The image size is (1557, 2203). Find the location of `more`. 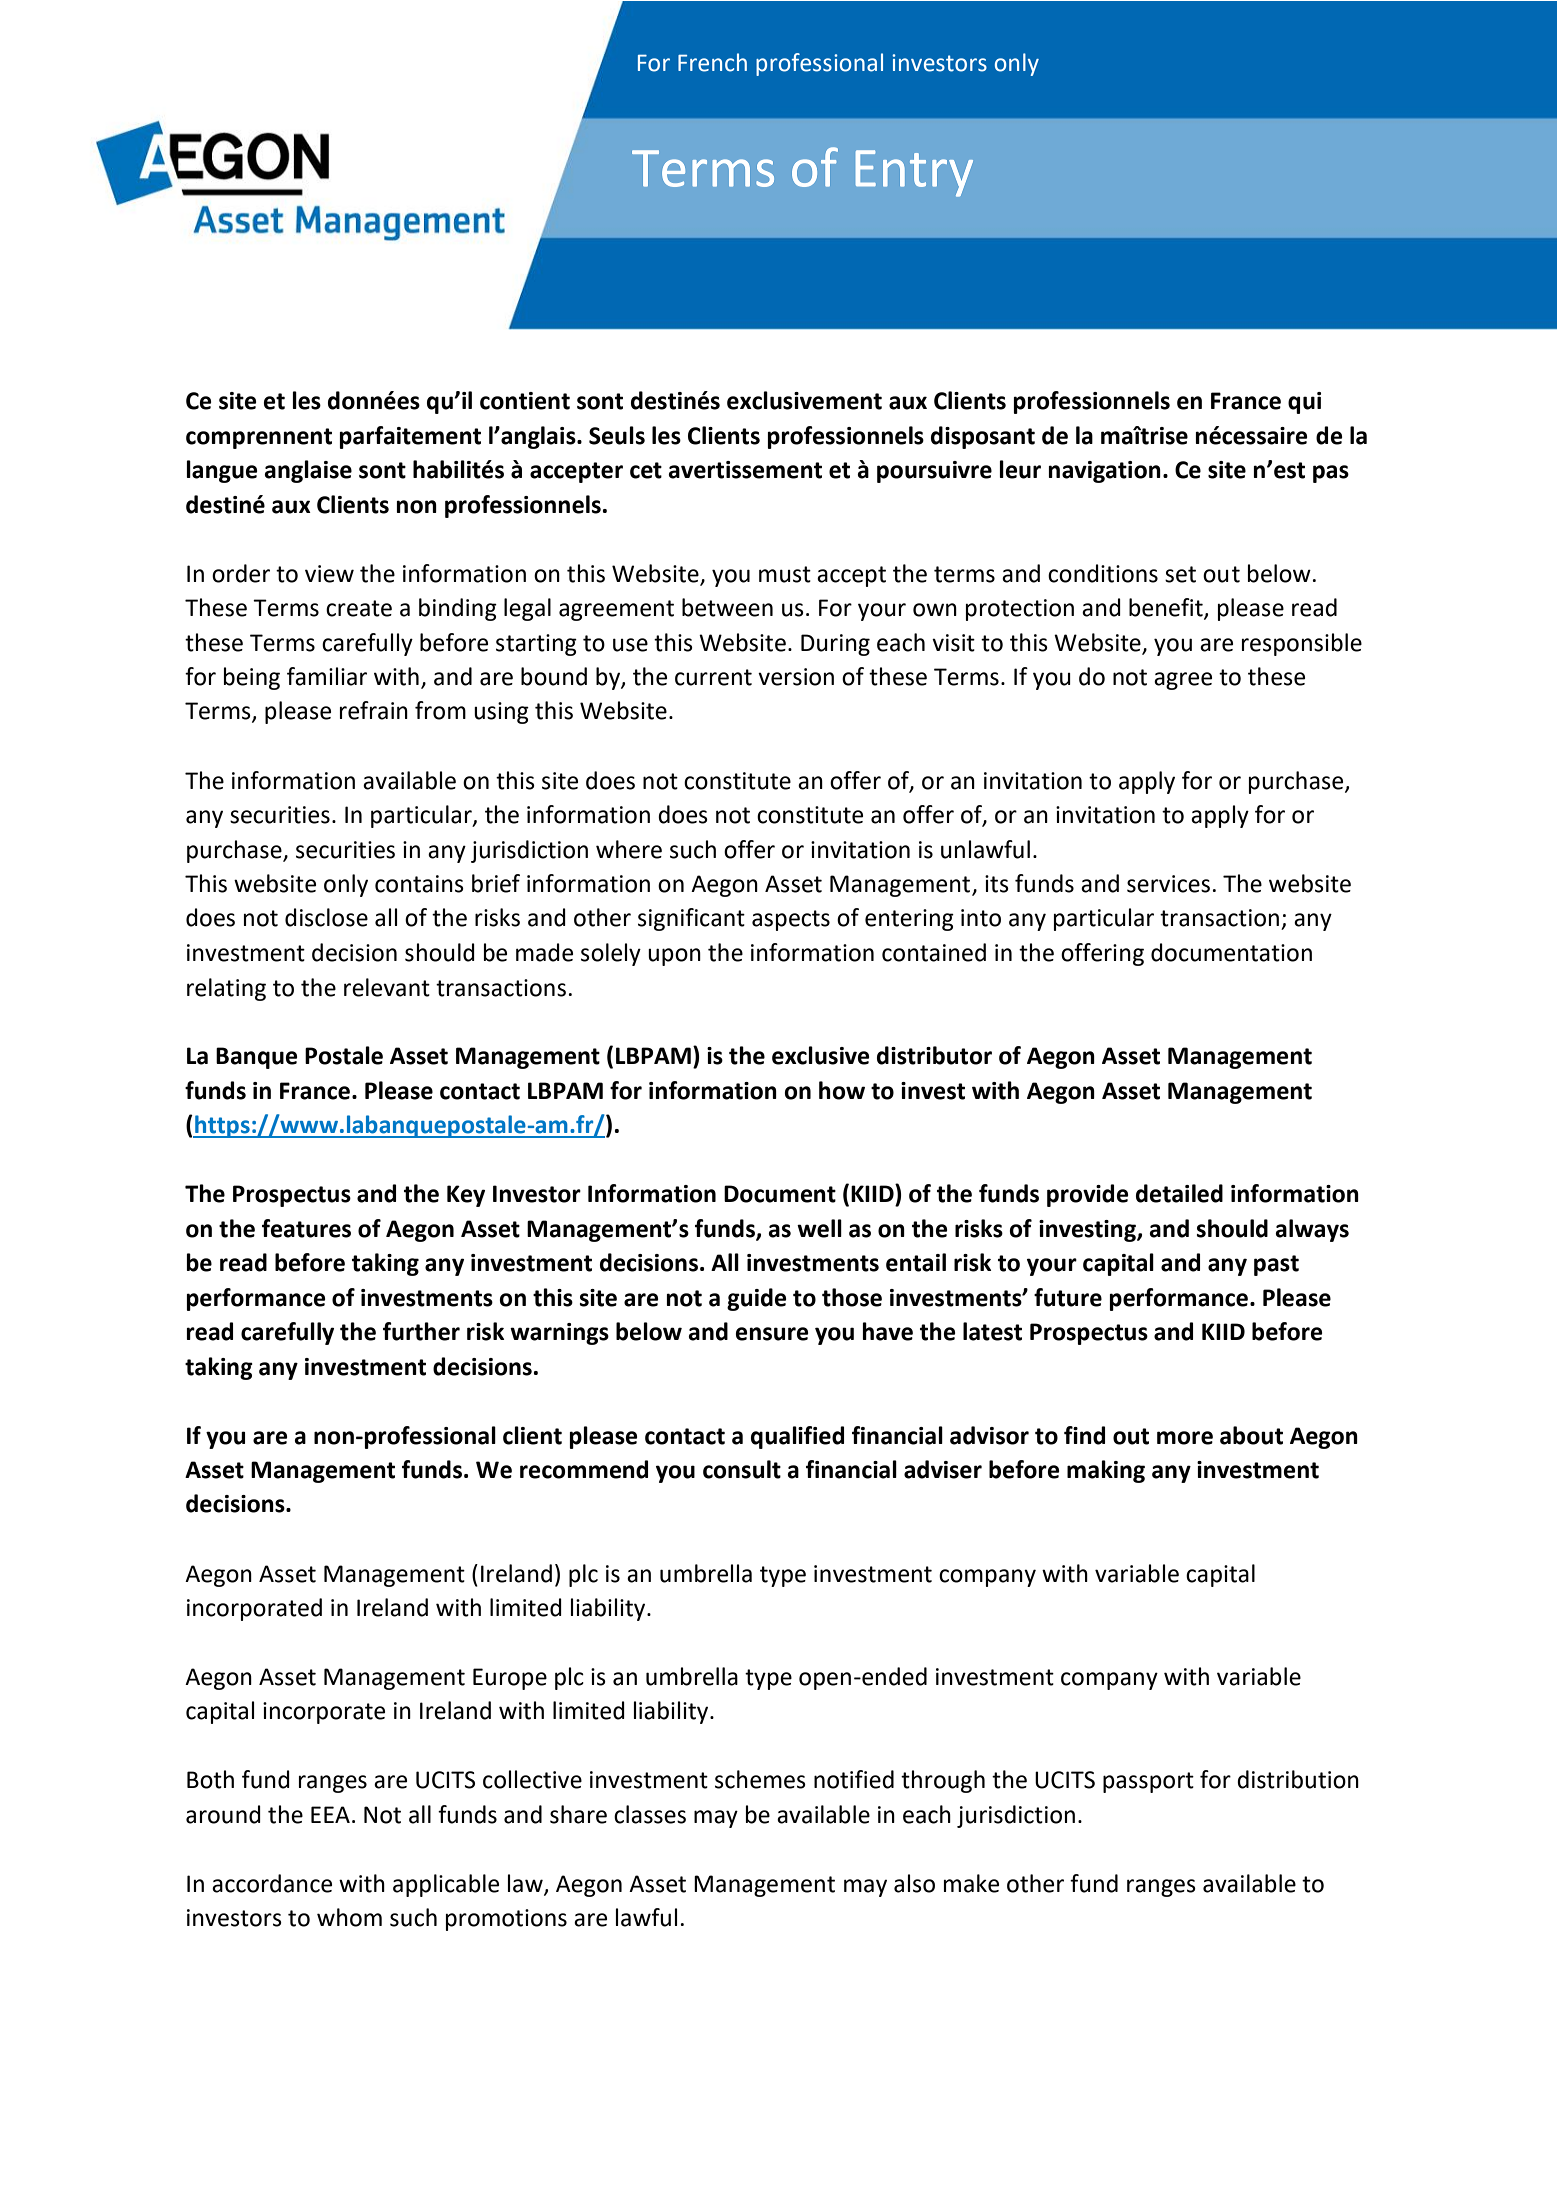

more is located at coordinates (1185, 1438).
